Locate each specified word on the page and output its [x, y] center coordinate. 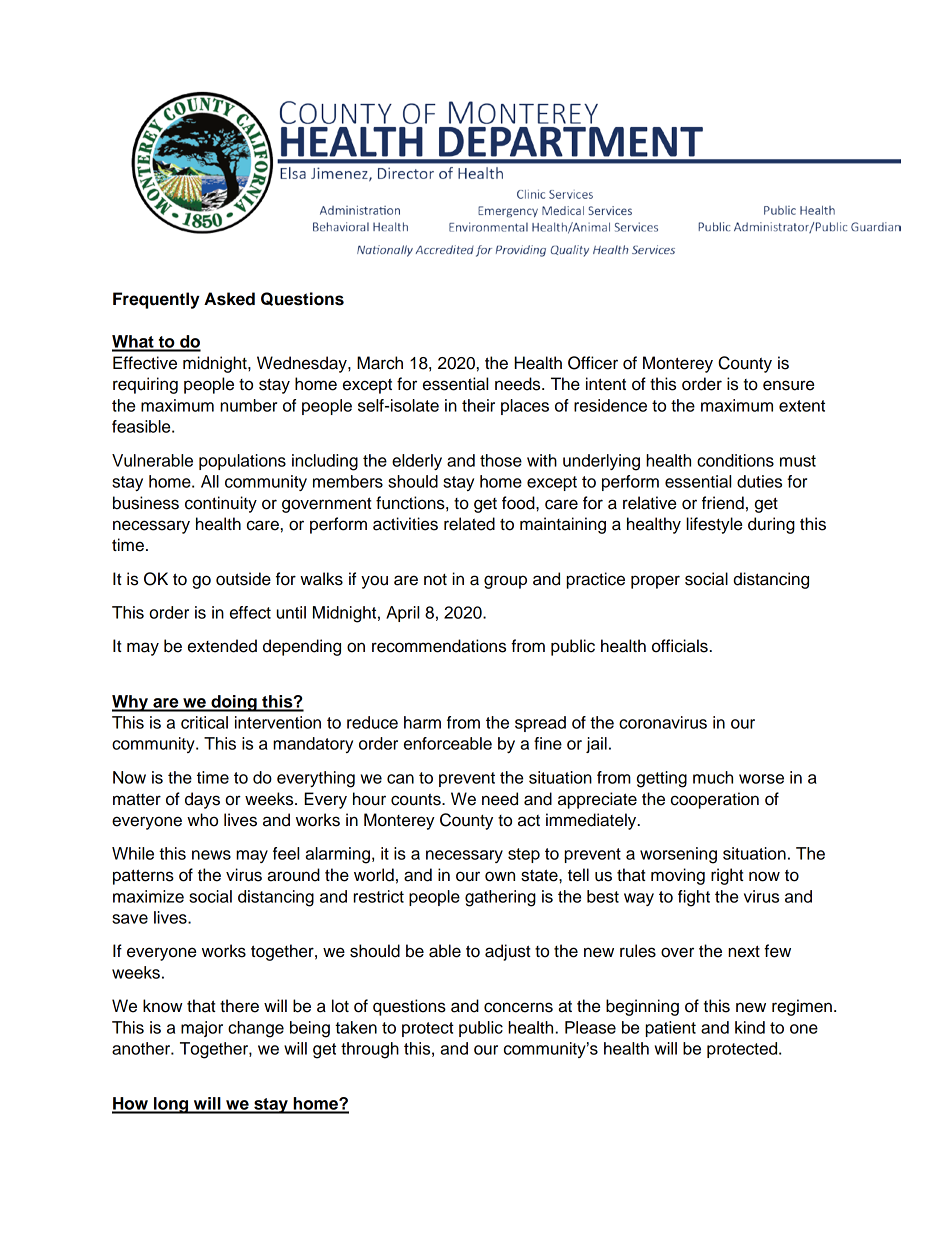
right [727, 876]
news [211, 855]
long [171, 1105]
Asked [229, 299]
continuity [221, 504]
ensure [788, 385]
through [370, 1050]
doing [234, 703]
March [380, 363]
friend [723, 503]
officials [680, 646]
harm [422, 722]
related [469, 524]
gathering [500, 898]
